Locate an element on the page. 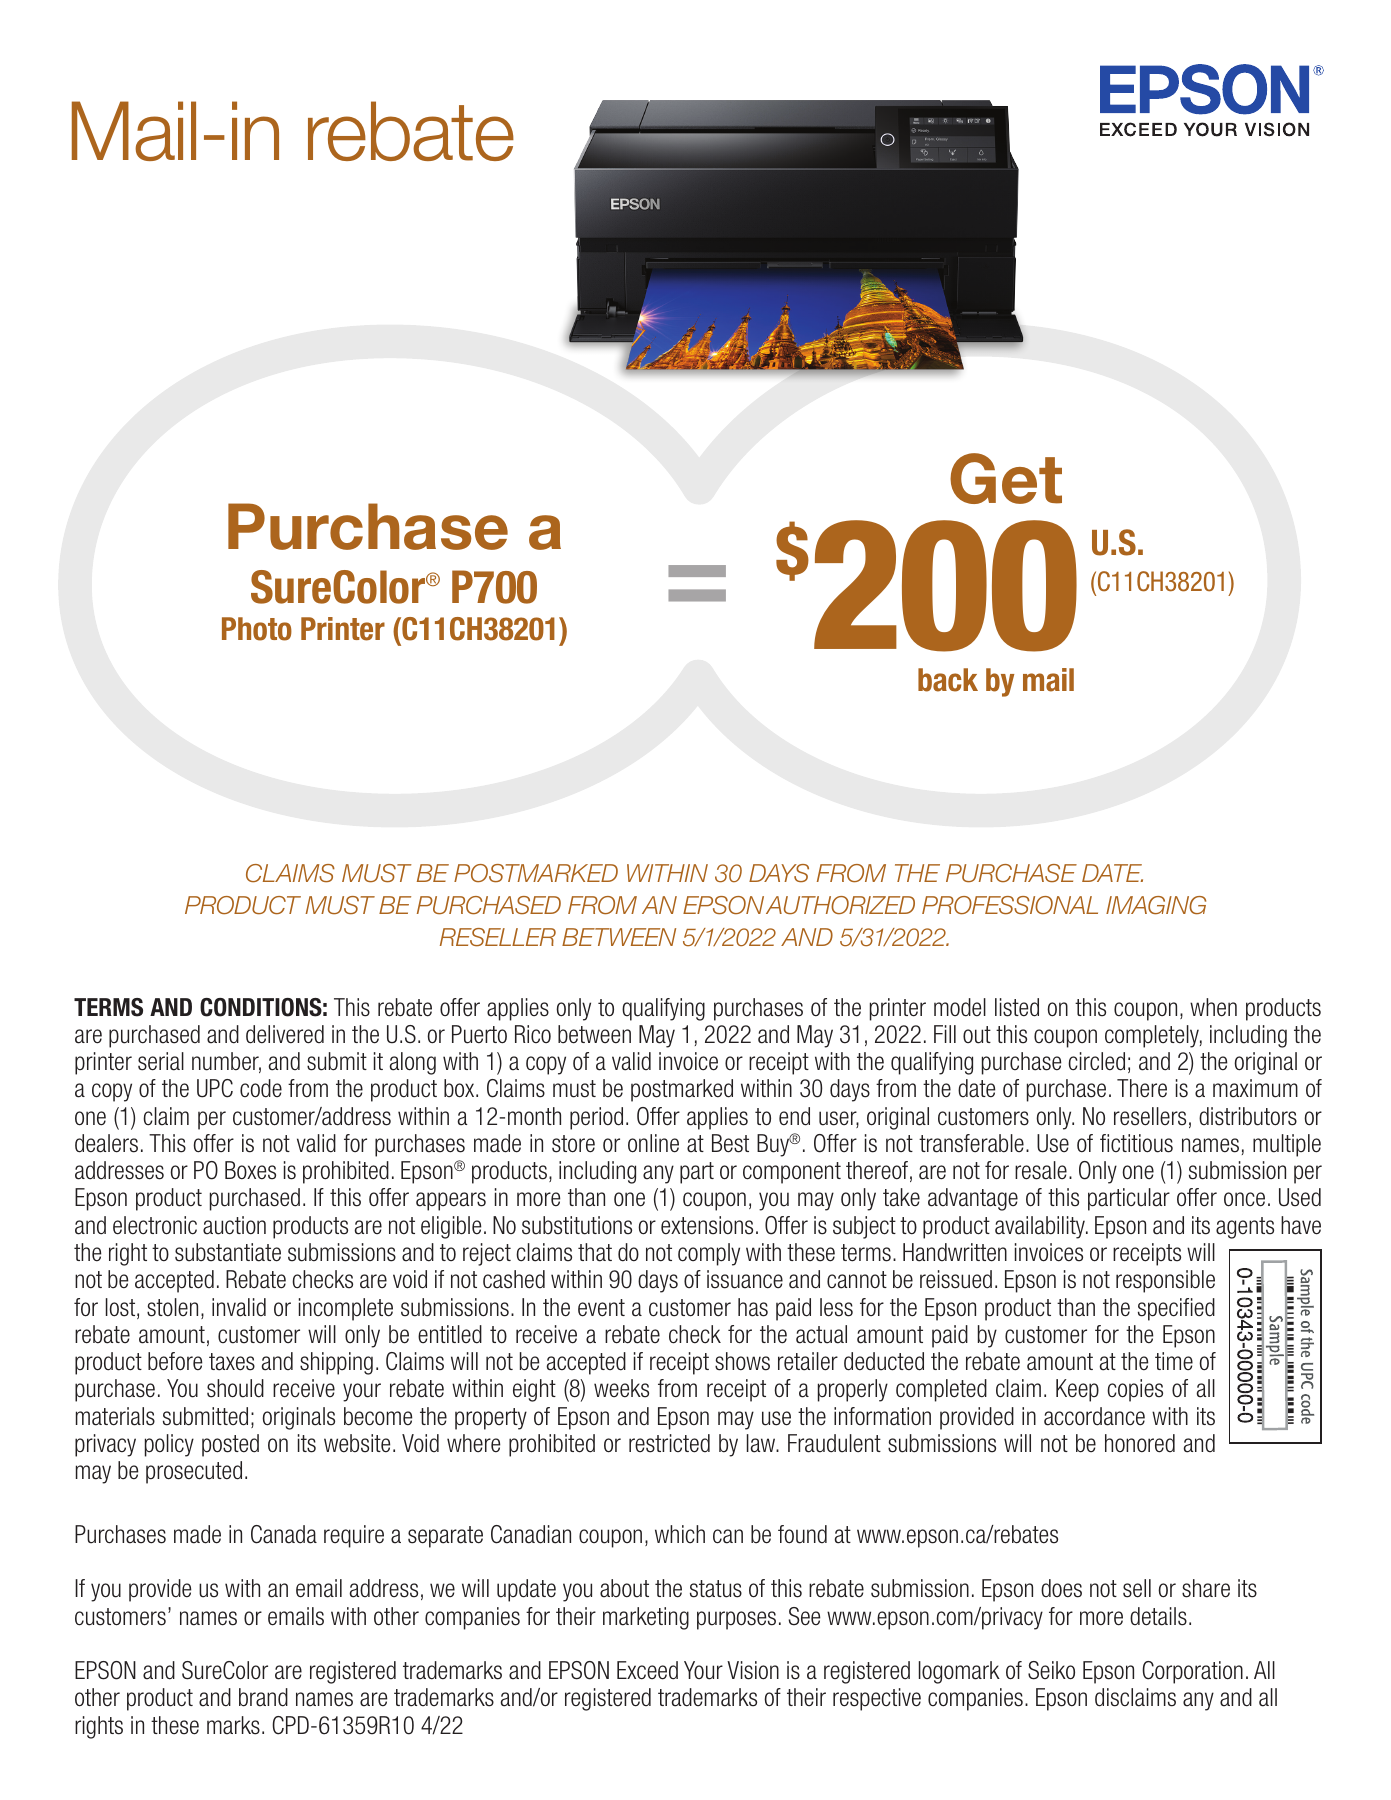 The width and height of the image is (1391, 1800). end is located at coordinates (794, 1116).
